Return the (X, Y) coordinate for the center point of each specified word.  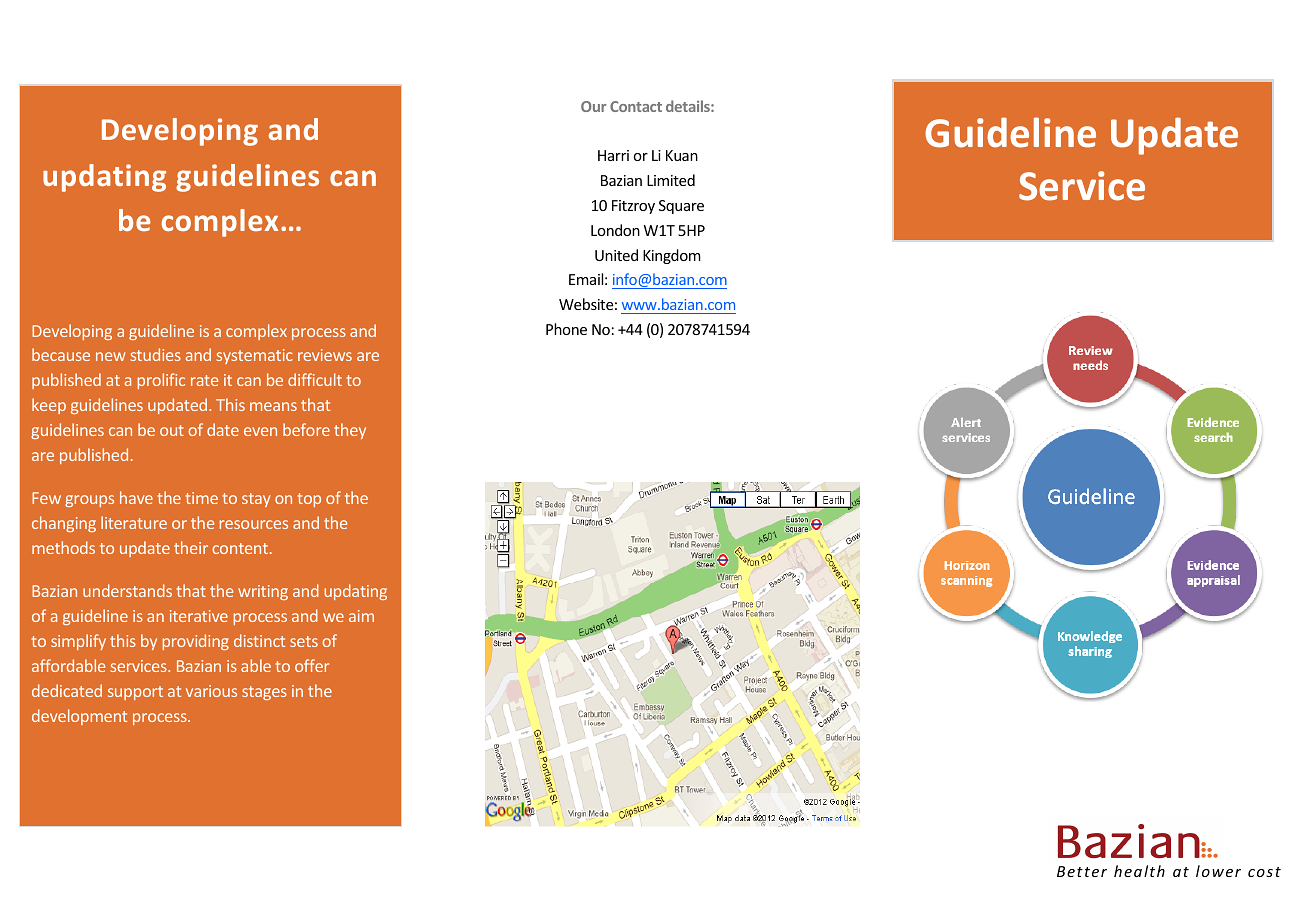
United (616, 255)
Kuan (682, 155)
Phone (566, 329)
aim (361, 616)
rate (204, 380)
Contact (636, 106)
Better (1082, 871)
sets (304, 641)
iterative (199, 616)
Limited (671, 180)
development (79, 717)
